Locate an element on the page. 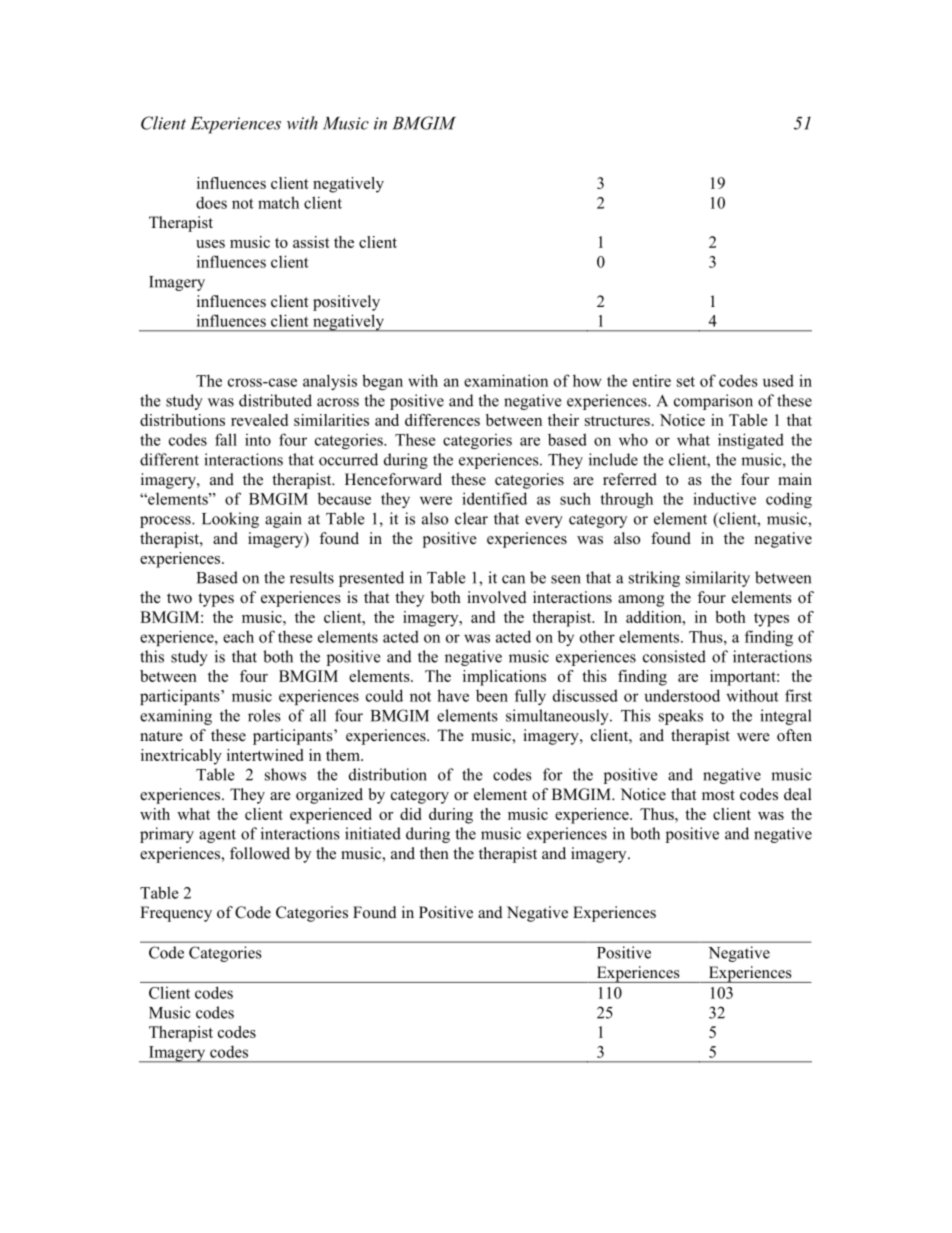  fall is located at coordinates (226, 439).
